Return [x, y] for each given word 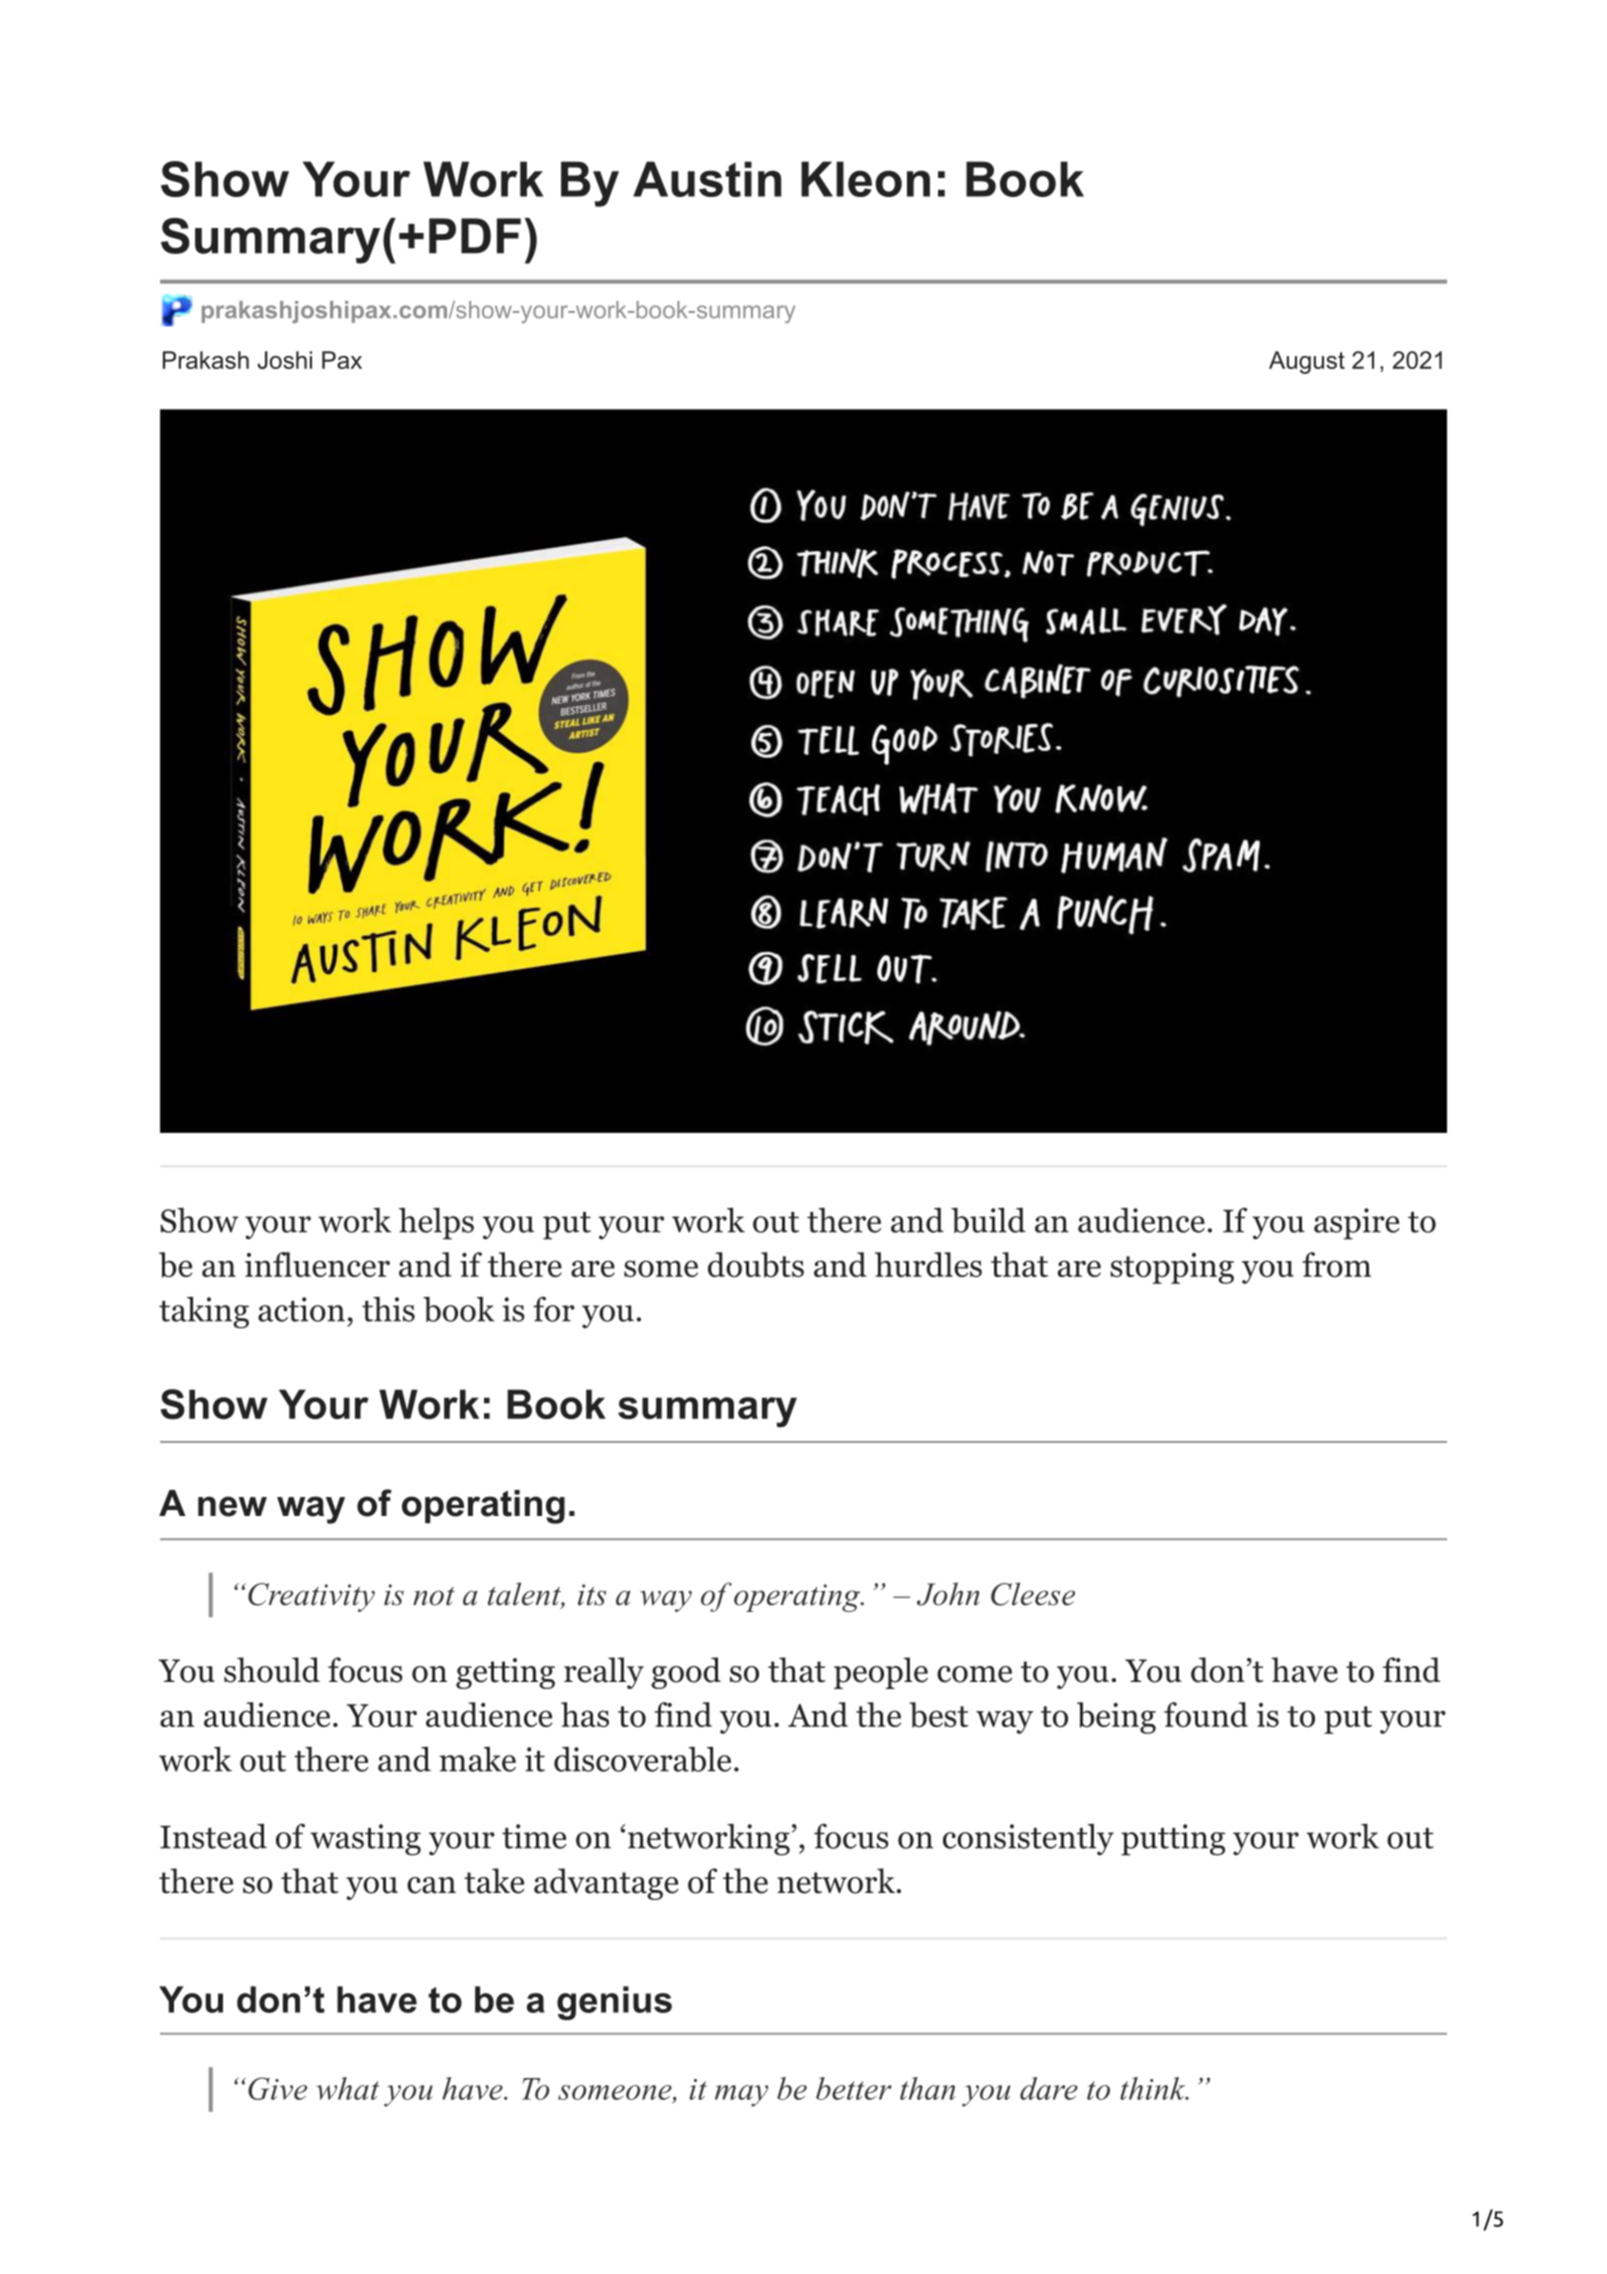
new [232, 1506]
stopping [1172, 1268]
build [988, 1220]
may [741, 2096]
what [347, 2088]
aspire [1357, 1224]
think [1154, 2088]
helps [436, 1224]
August [1307, 362]
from [1336, 1264]
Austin [707, 179]
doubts [756, 1265]
